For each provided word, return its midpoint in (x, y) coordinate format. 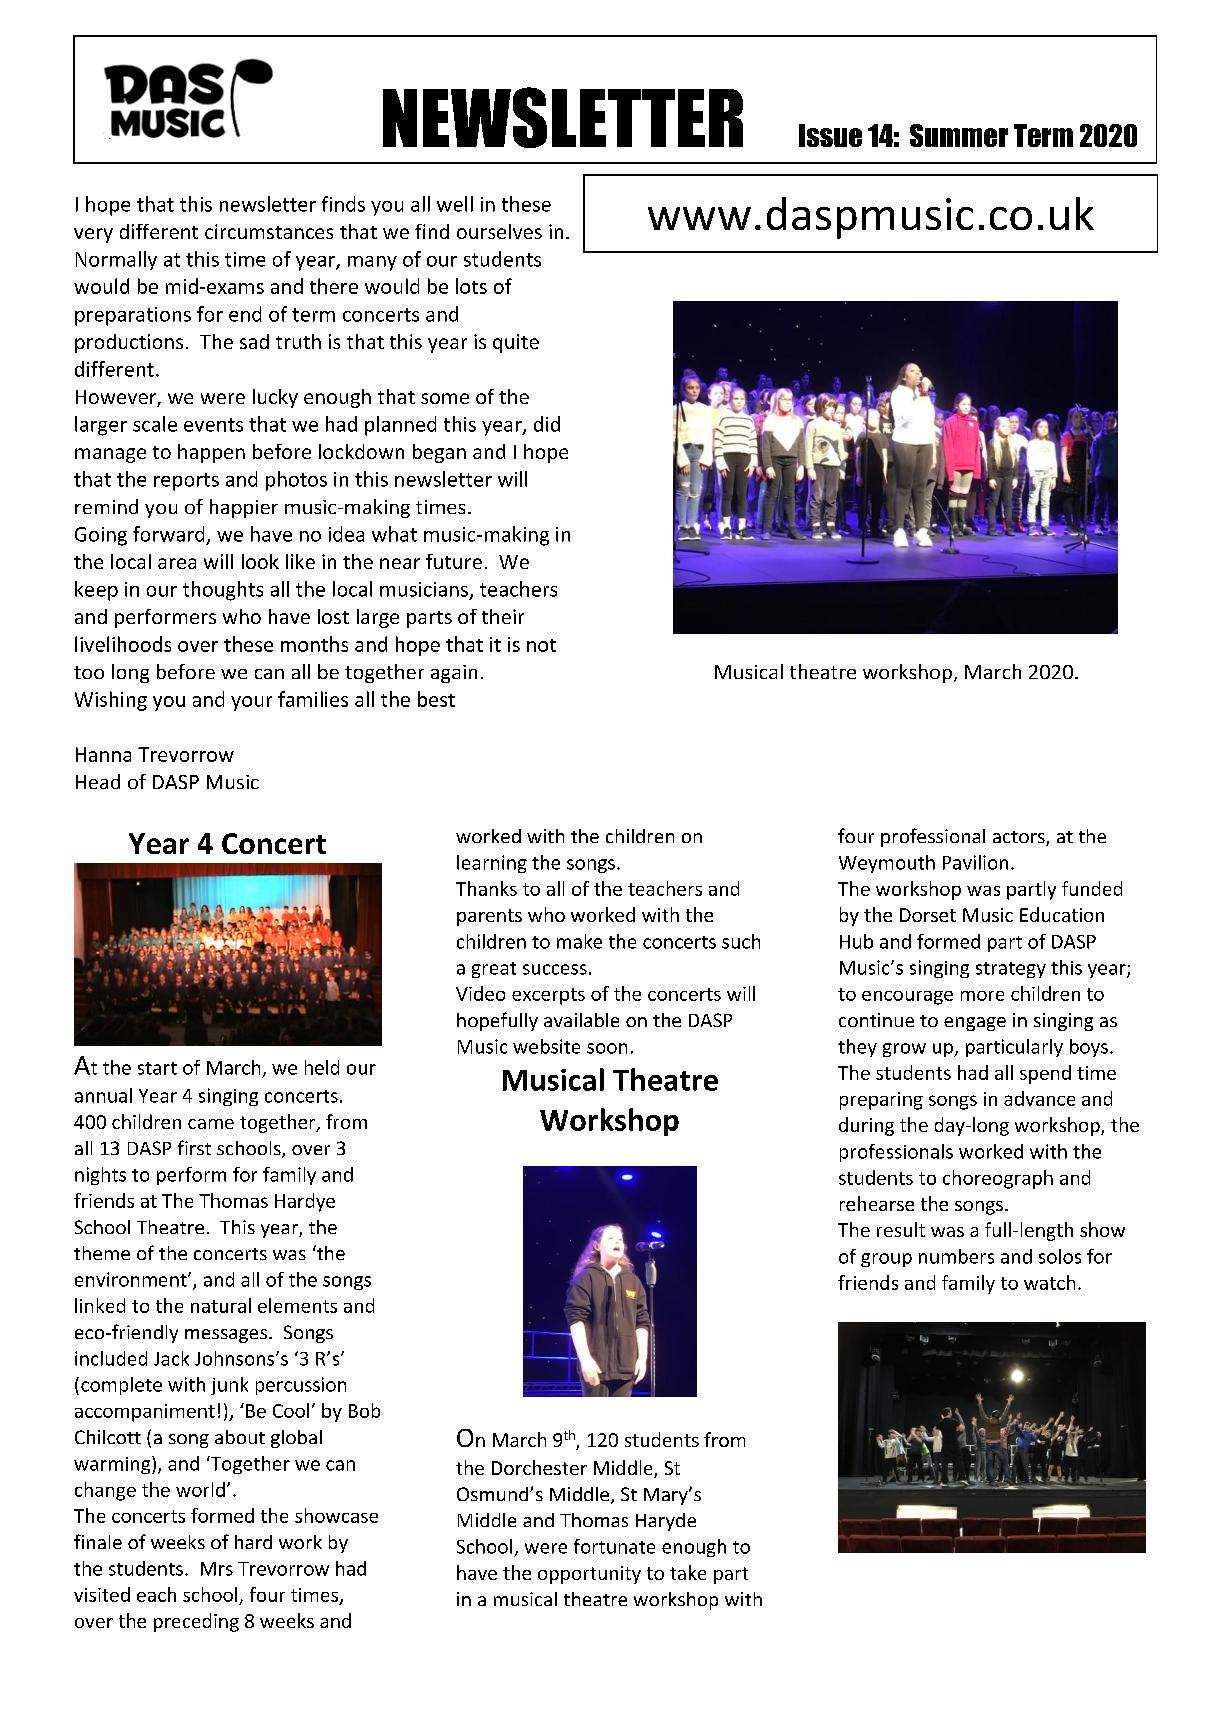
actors (1020, 838)
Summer (959, 135)
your (251, 703)
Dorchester (539, 1467)
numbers (956, 1256)
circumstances (269, 231)
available (581, 1020)
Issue (830, 135)
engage (975, 1024)
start (157, 1068)
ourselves (499, 231)
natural (221, 1305)
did (547, 424)
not (541, 645)
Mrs (217, 1569)
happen (211, 453)
